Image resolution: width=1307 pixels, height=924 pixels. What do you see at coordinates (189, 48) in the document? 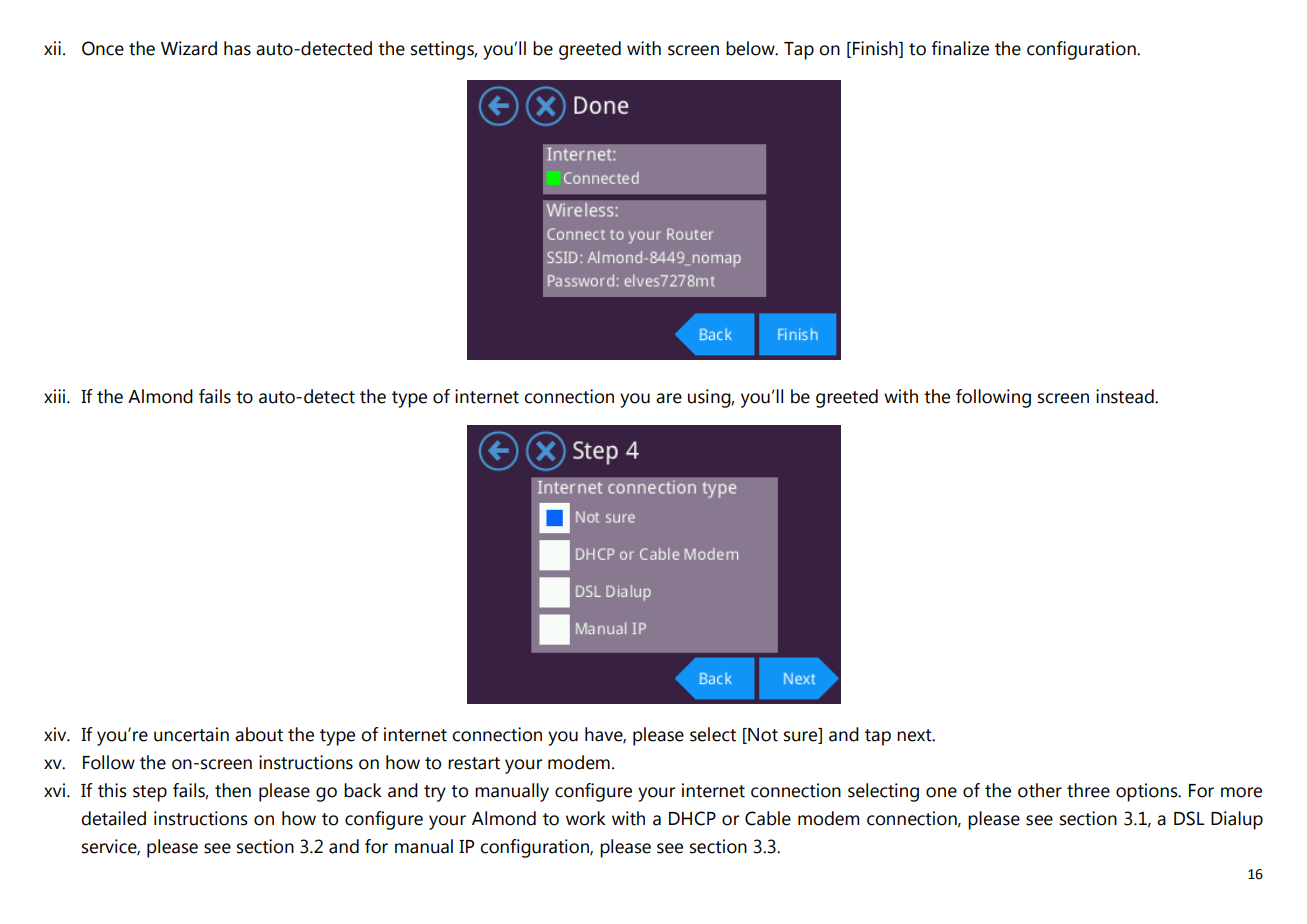
I see `Wizard` at bounding box center [189, 48].
